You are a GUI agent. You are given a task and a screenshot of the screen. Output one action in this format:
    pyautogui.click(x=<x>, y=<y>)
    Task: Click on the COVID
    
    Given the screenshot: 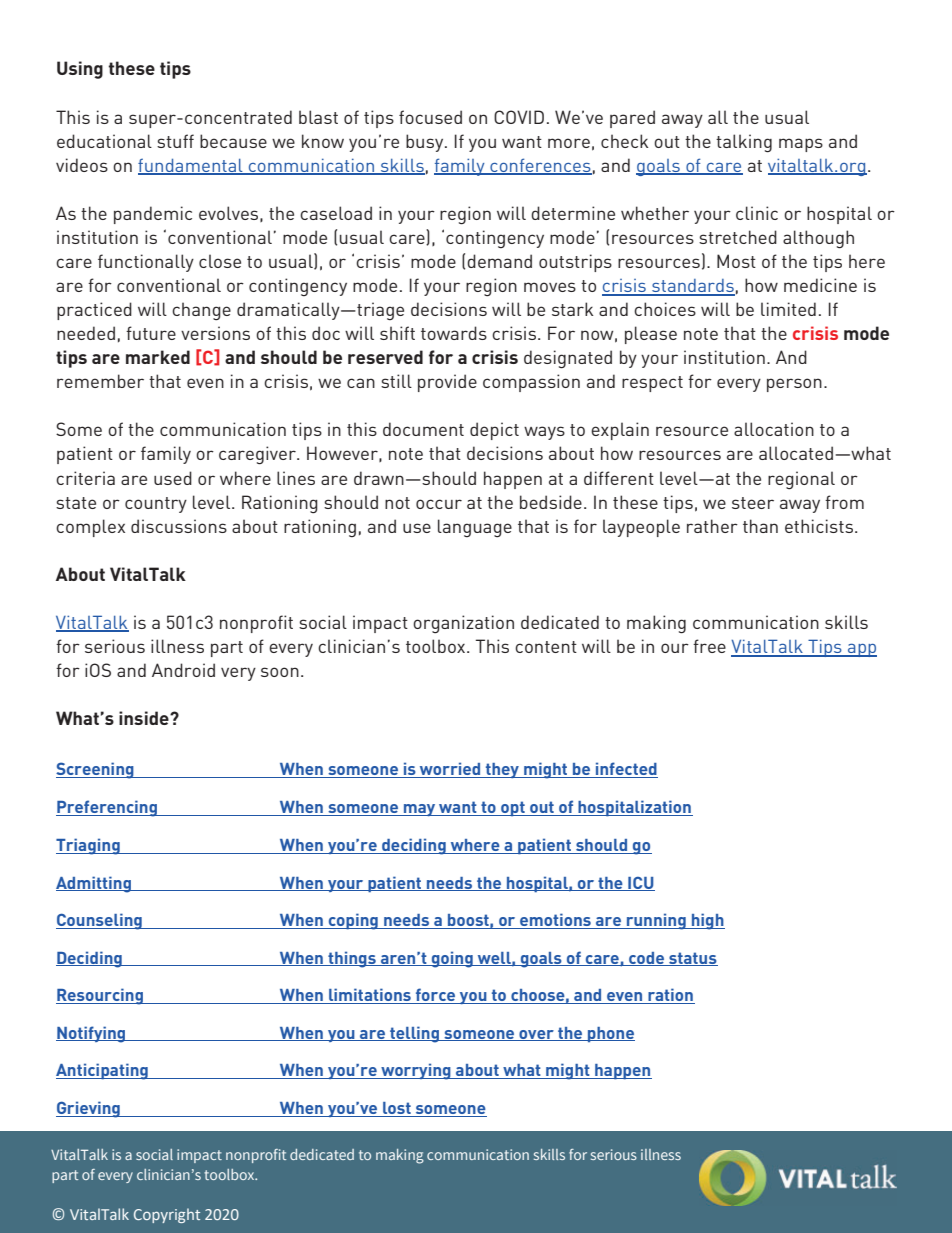 What is the action you would take?
    pyautogui.click(x=519, y=117)
